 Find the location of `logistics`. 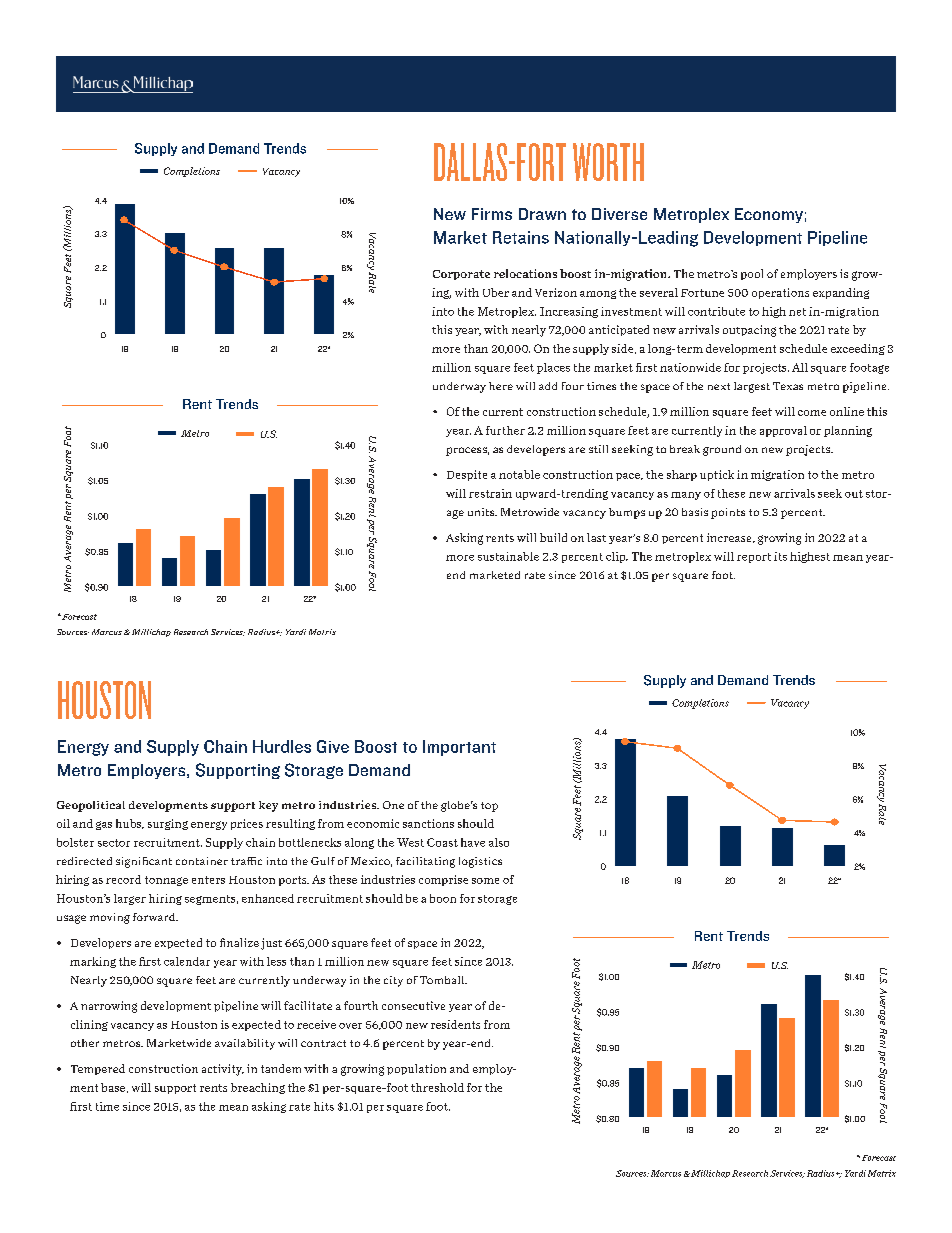

logistics is located at coordinates (480, 862).
